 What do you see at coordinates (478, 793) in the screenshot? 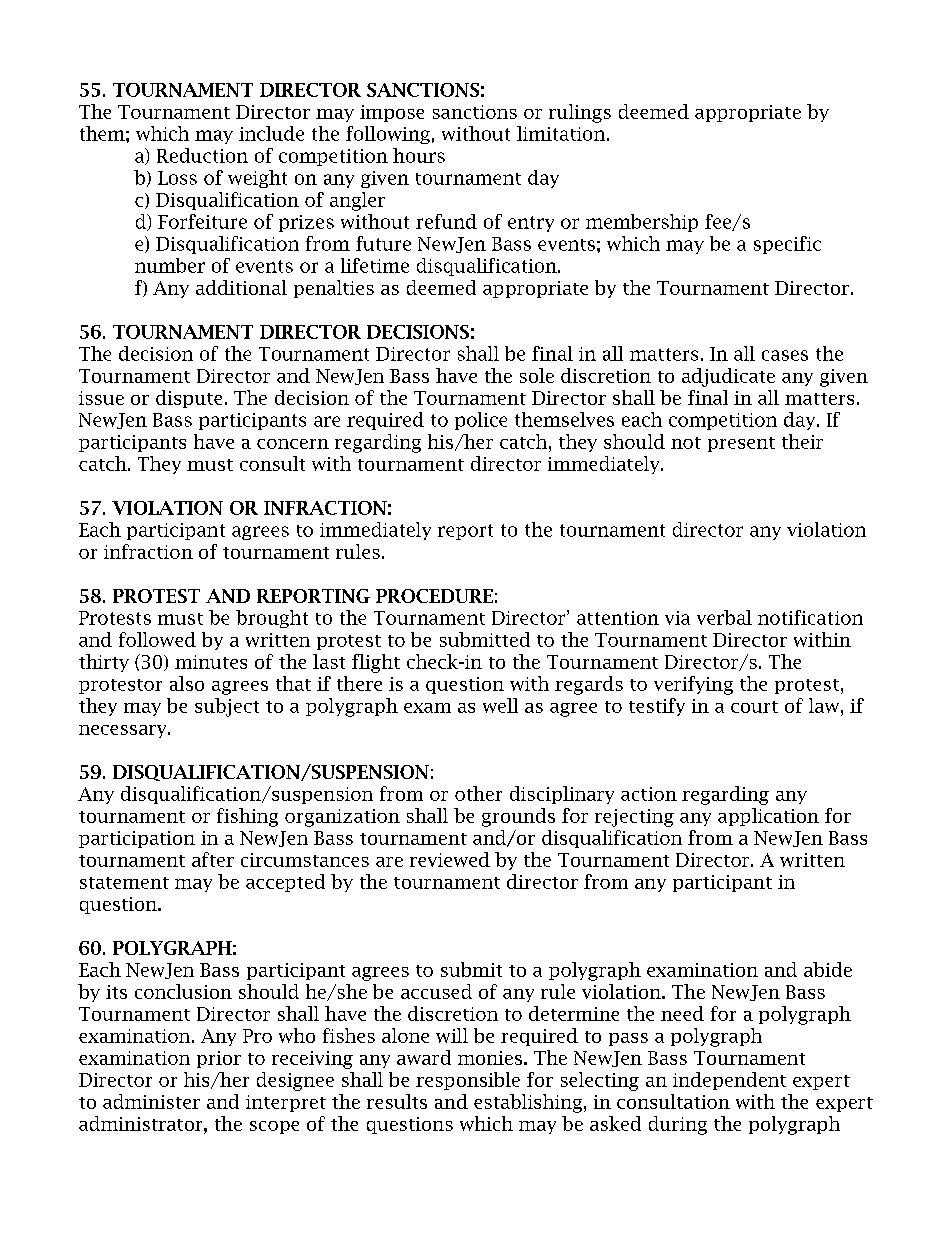
I see `other` at bounding box center [478, 793].
